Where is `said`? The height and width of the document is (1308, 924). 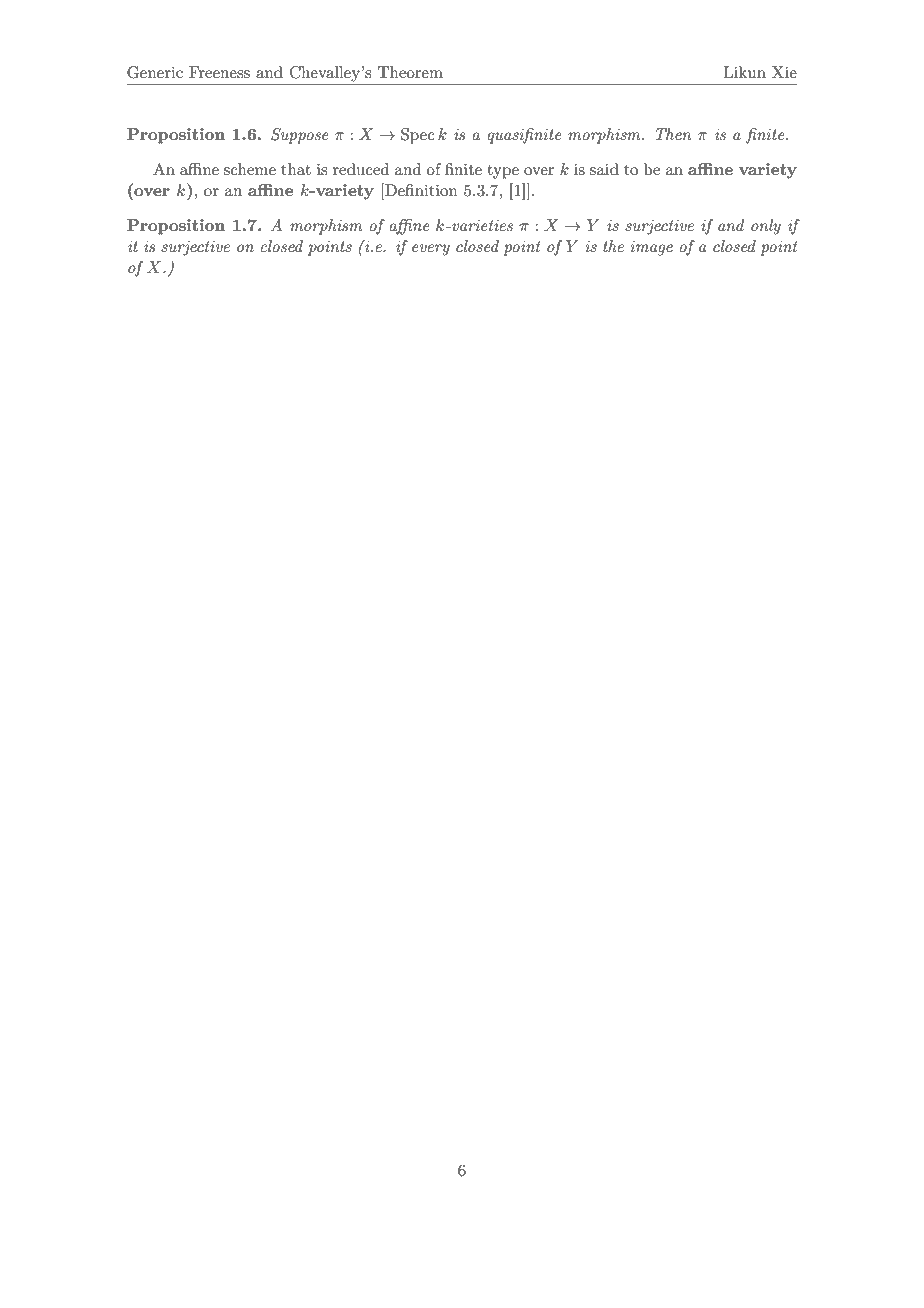
said is located at coordinates (604, 169).
